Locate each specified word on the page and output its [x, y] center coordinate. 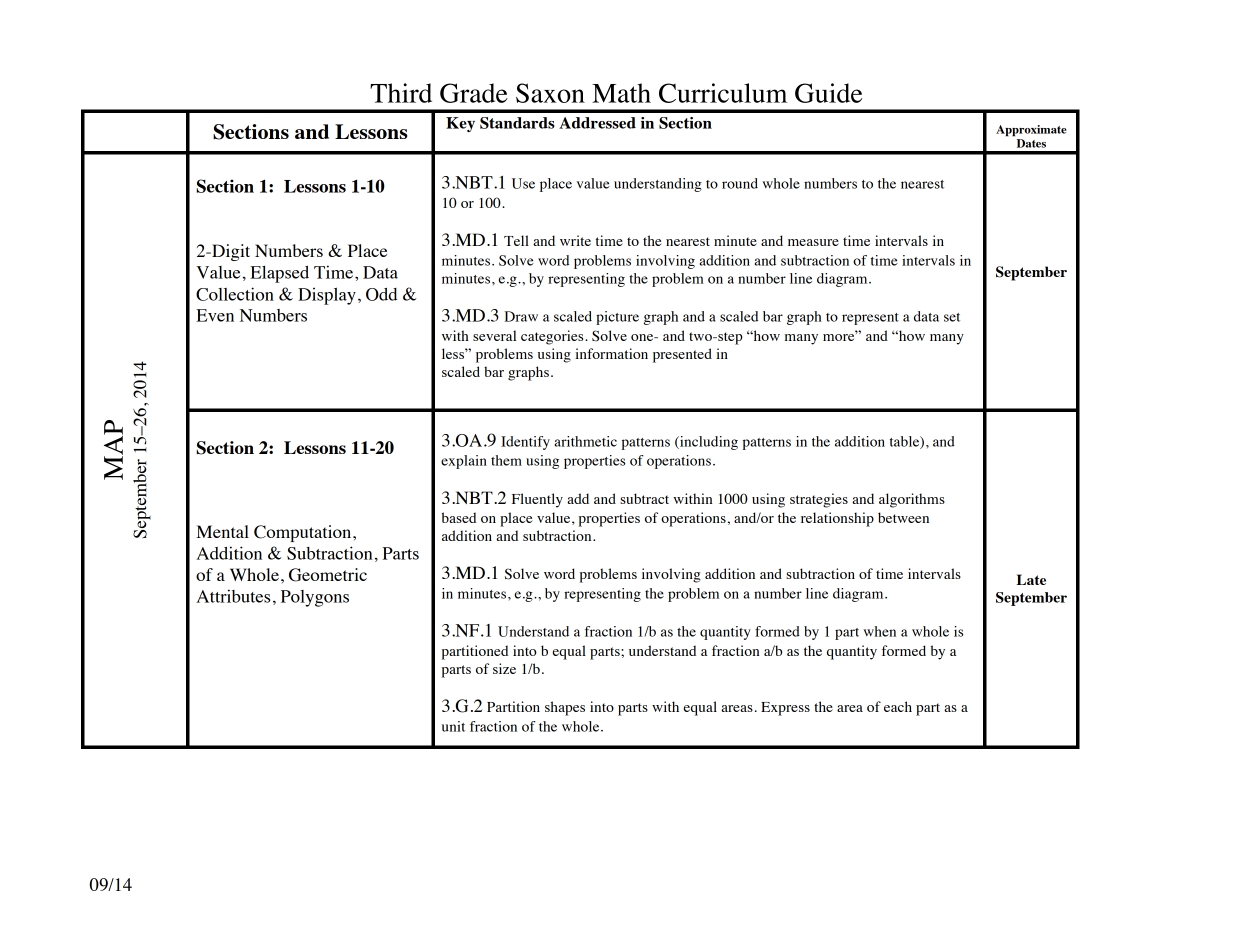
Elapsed [279, 274]
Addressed [597, 123]
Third [401, 93]
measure [813, 242]
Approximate [1031, 131]
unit [453, 726]
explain [464, 462]
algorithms [912, 500]
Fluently [537, 500]
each [898, 706]
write [575, 240]
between [903, 517]
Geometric [328, 575]
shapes [565, 708]
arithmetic [585, 441]
